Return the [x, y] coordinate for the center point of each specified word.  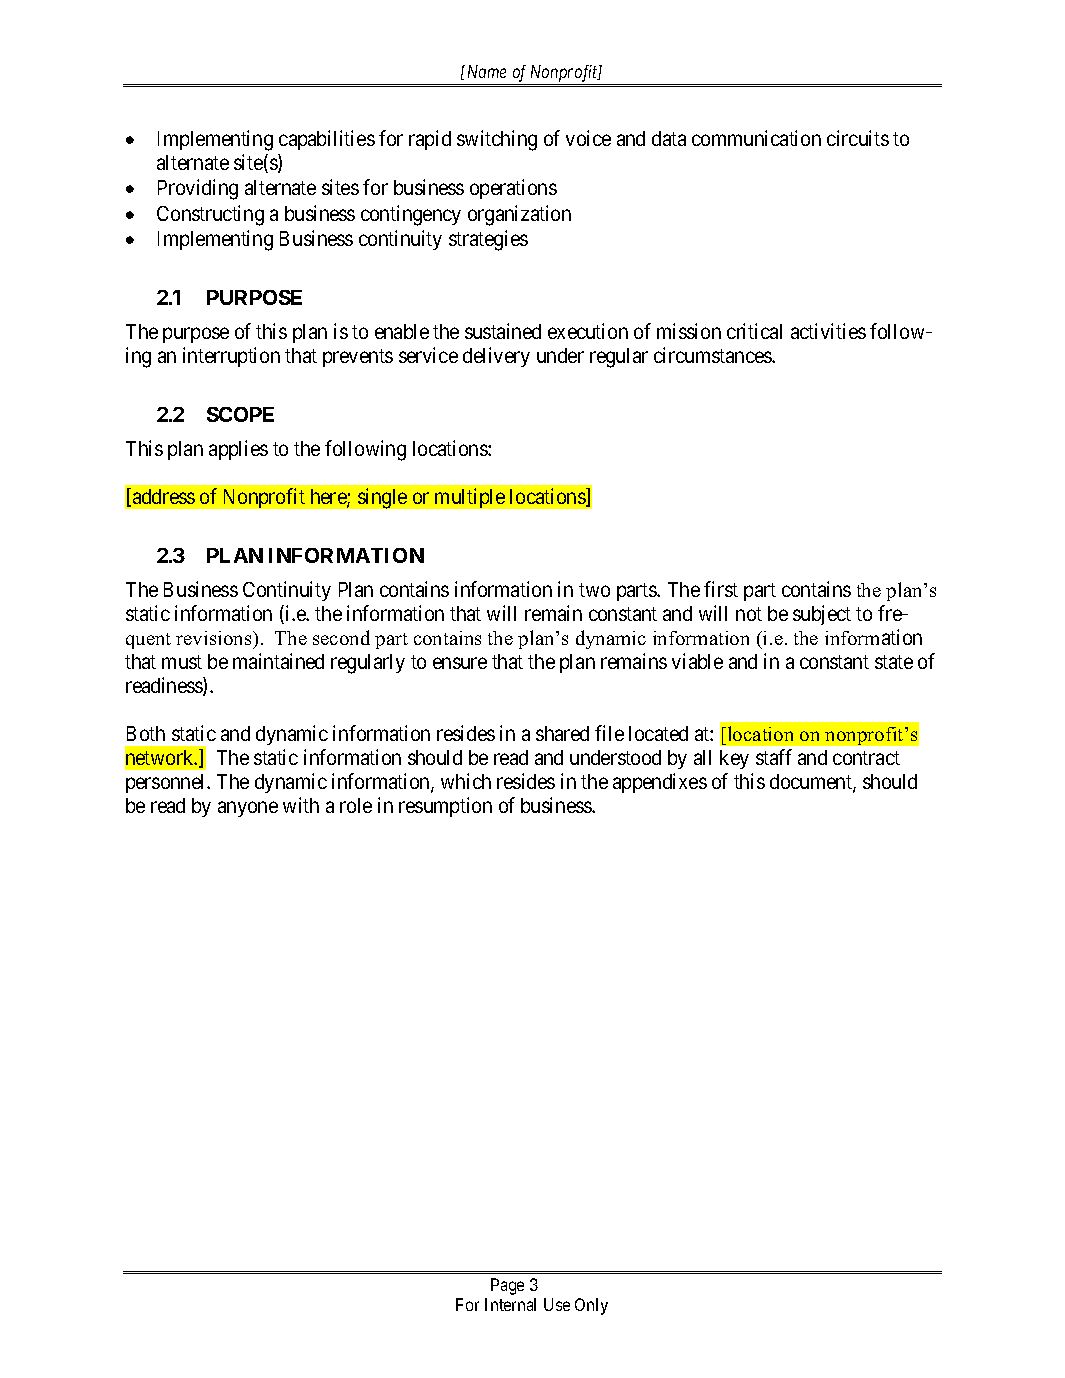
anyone [248, 809]
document [812, 783]
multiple [470, 498]
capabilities [327, 140]
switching [497, 140]
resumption [445, 807]
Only [591, 1306]
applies [238, 450]
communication [756, 138]
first [721, 589]
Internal [510, 1304]
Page [507, 1286]
